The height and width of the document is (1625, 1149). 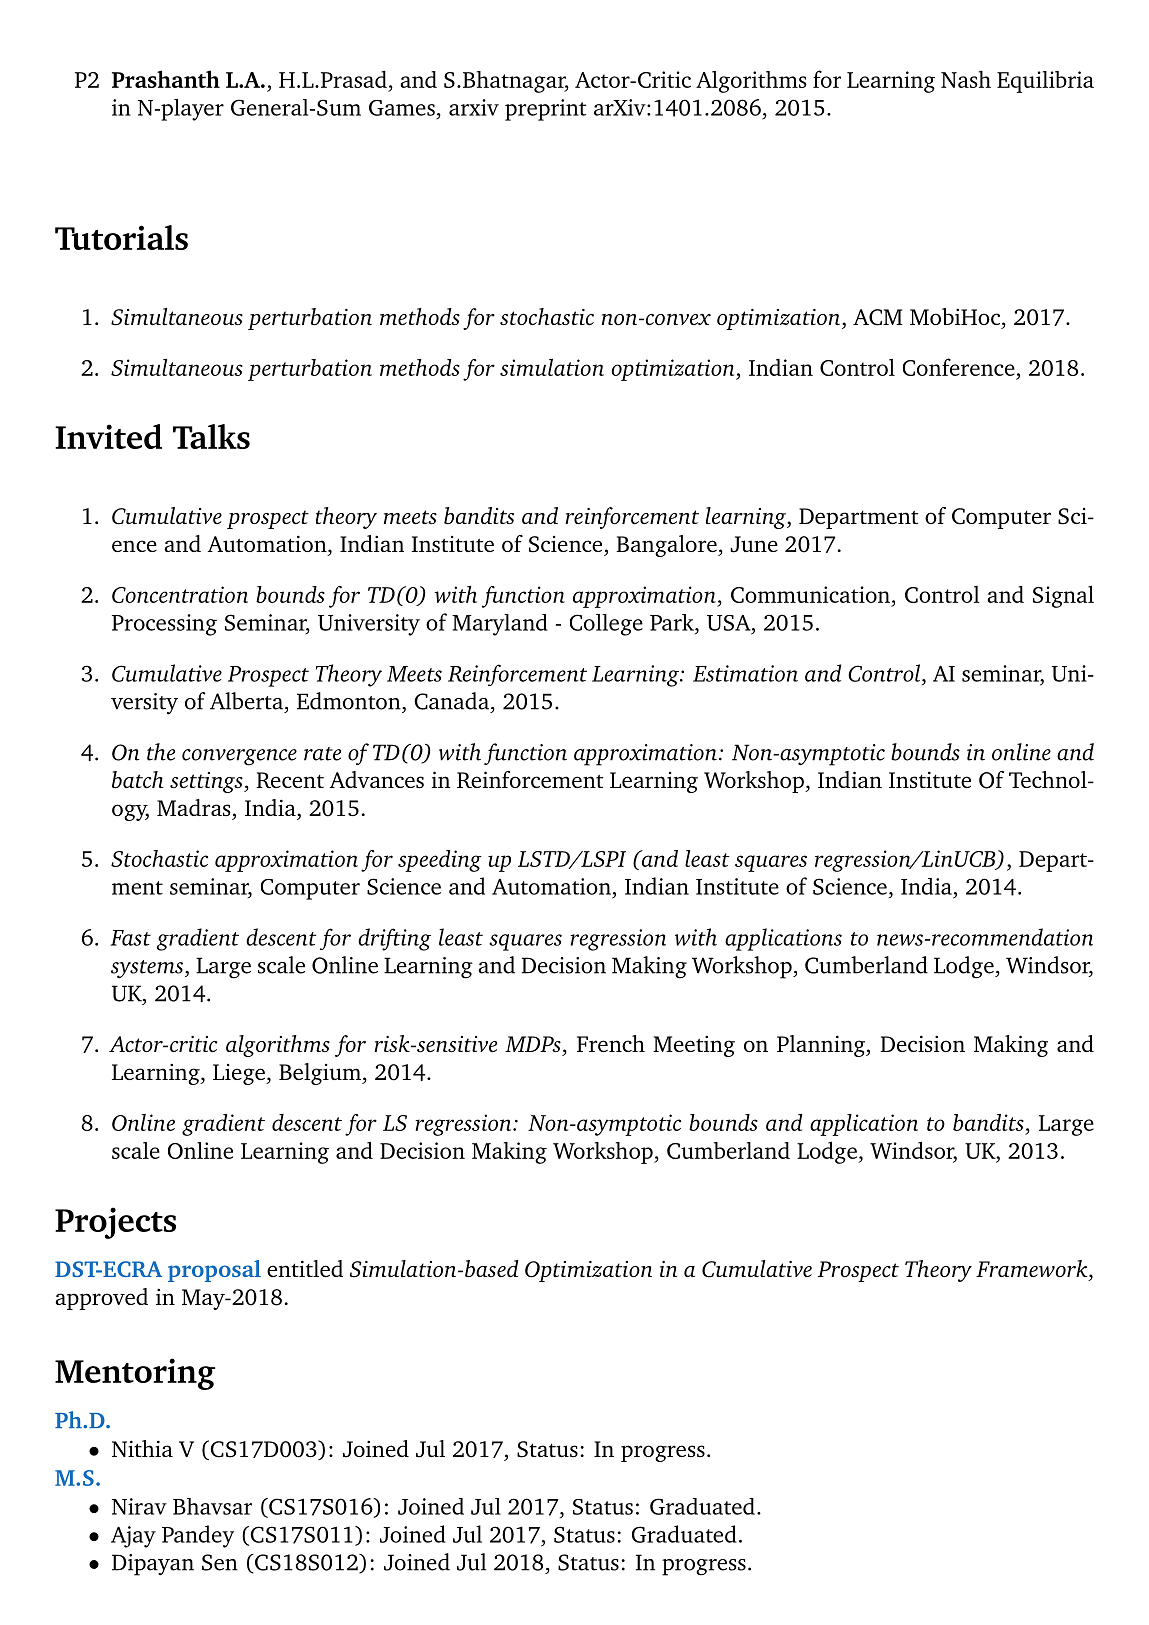 What do you see at coordinates (966, 79) in the document?
I see `Nash` at bounding box center [966, 79].
